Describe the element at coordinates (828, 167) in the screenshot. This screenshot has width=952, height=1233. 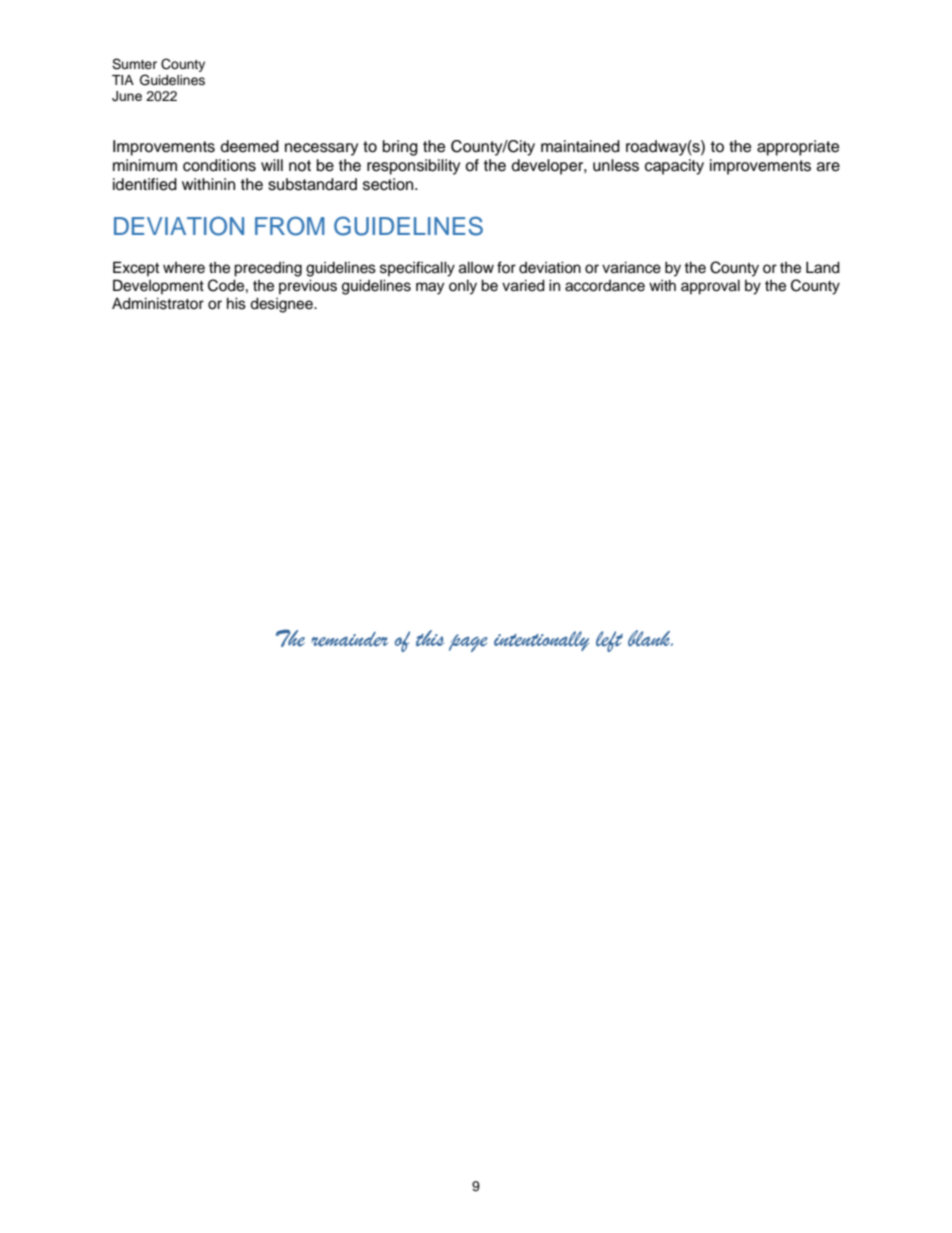
I see `are` at that location.
